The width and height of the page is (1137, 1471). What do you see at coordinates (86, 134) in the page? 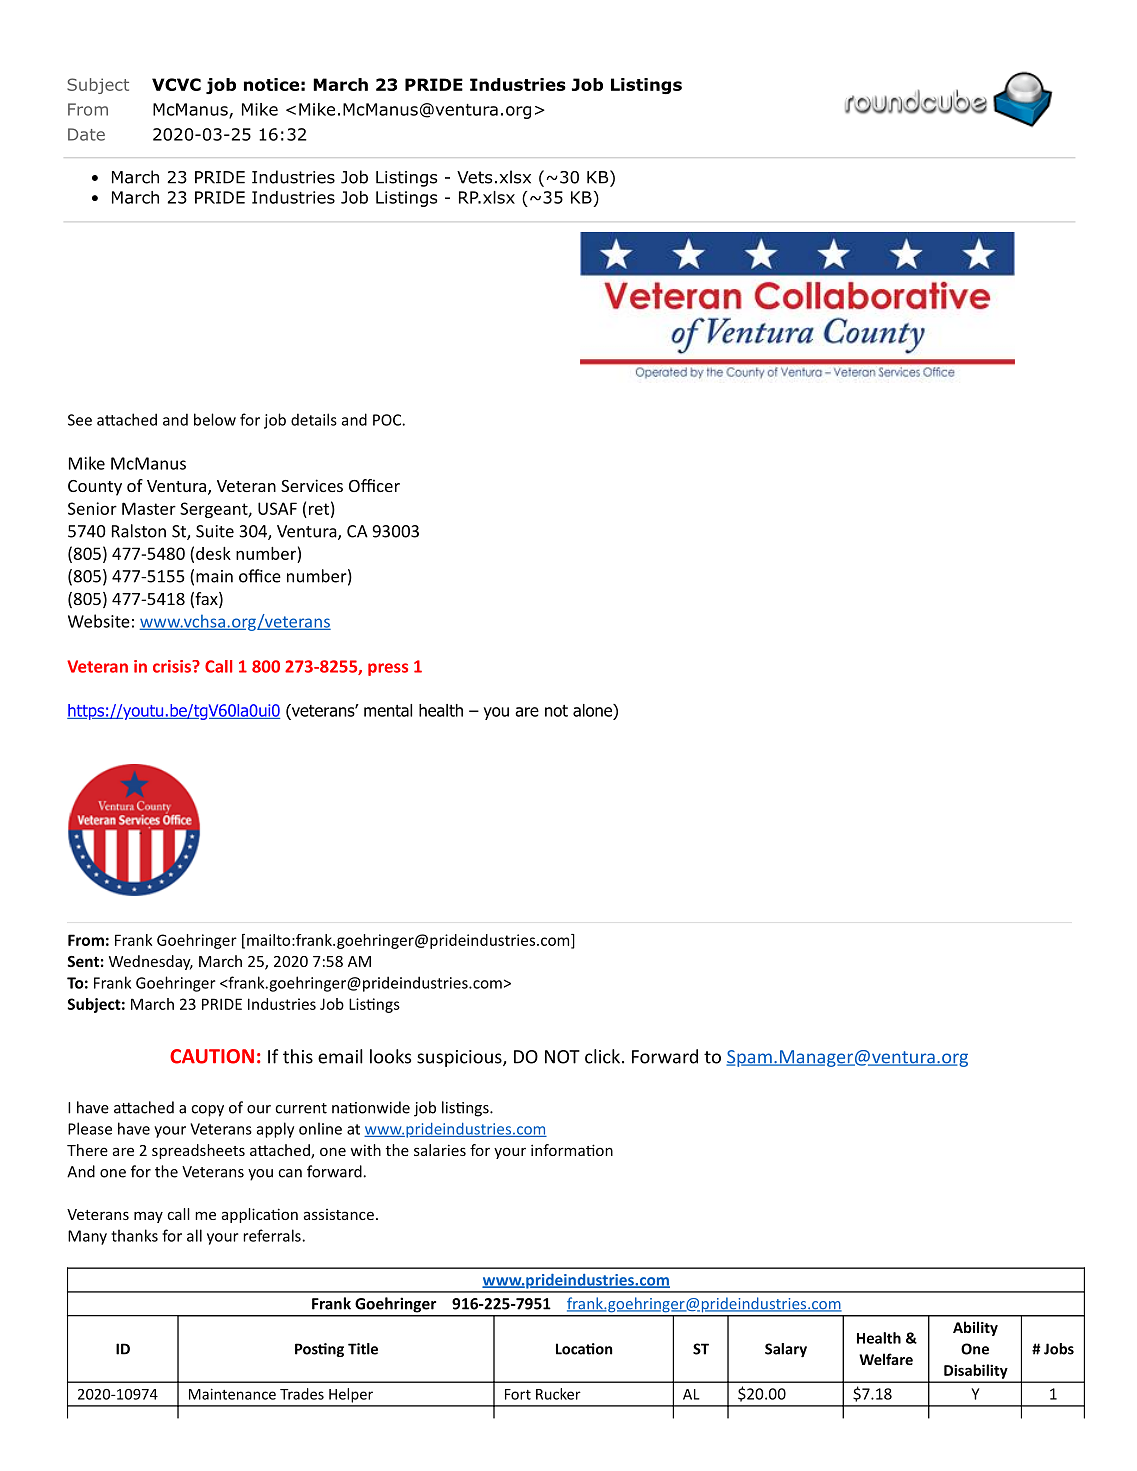
I see `Date` at bounding box center [86, 134].
